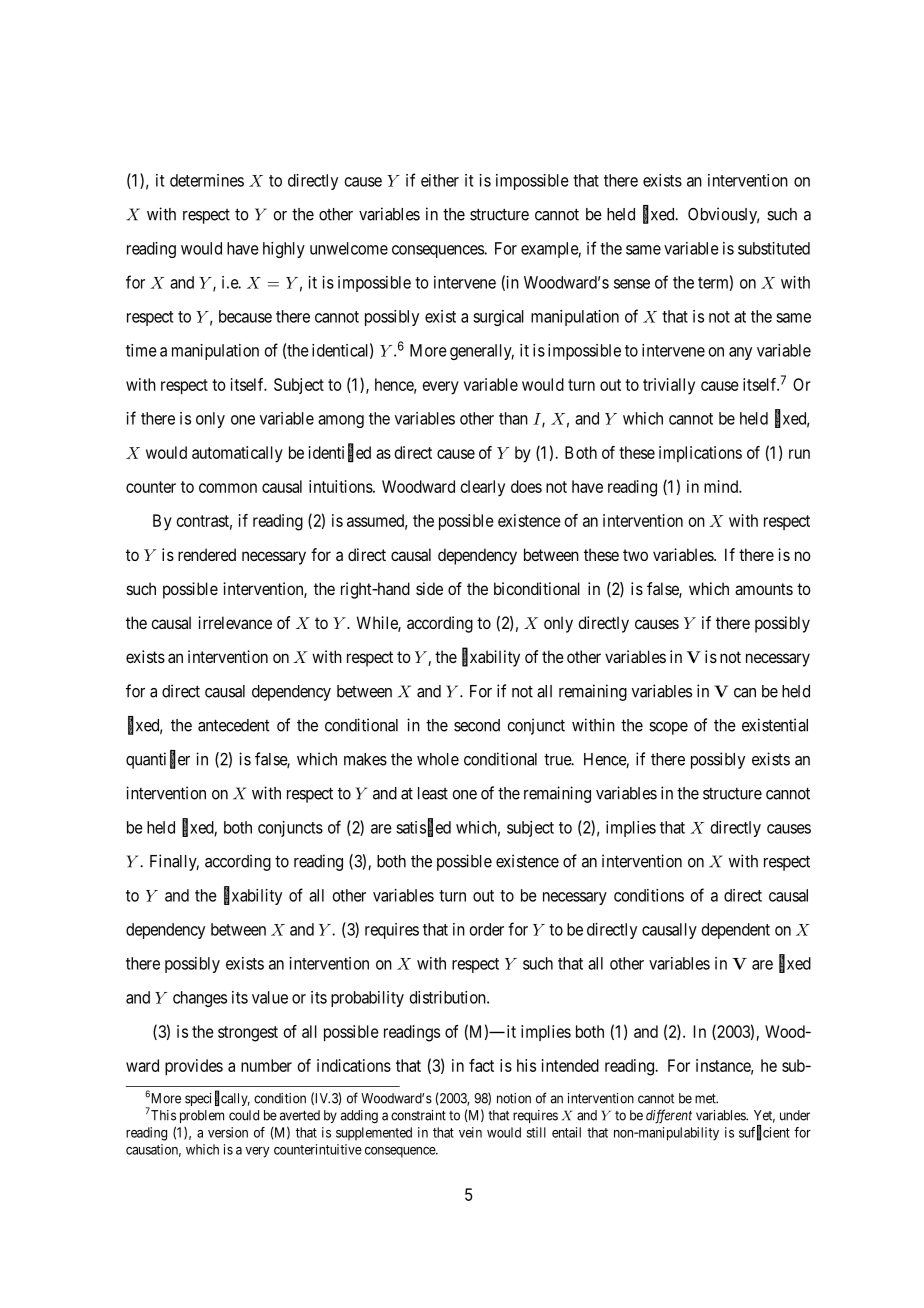 Image resolution: width=924 pixels, height=1308 pixels. Describe the element at coordinates (440, 180) in the page. I see `either` at that location.
